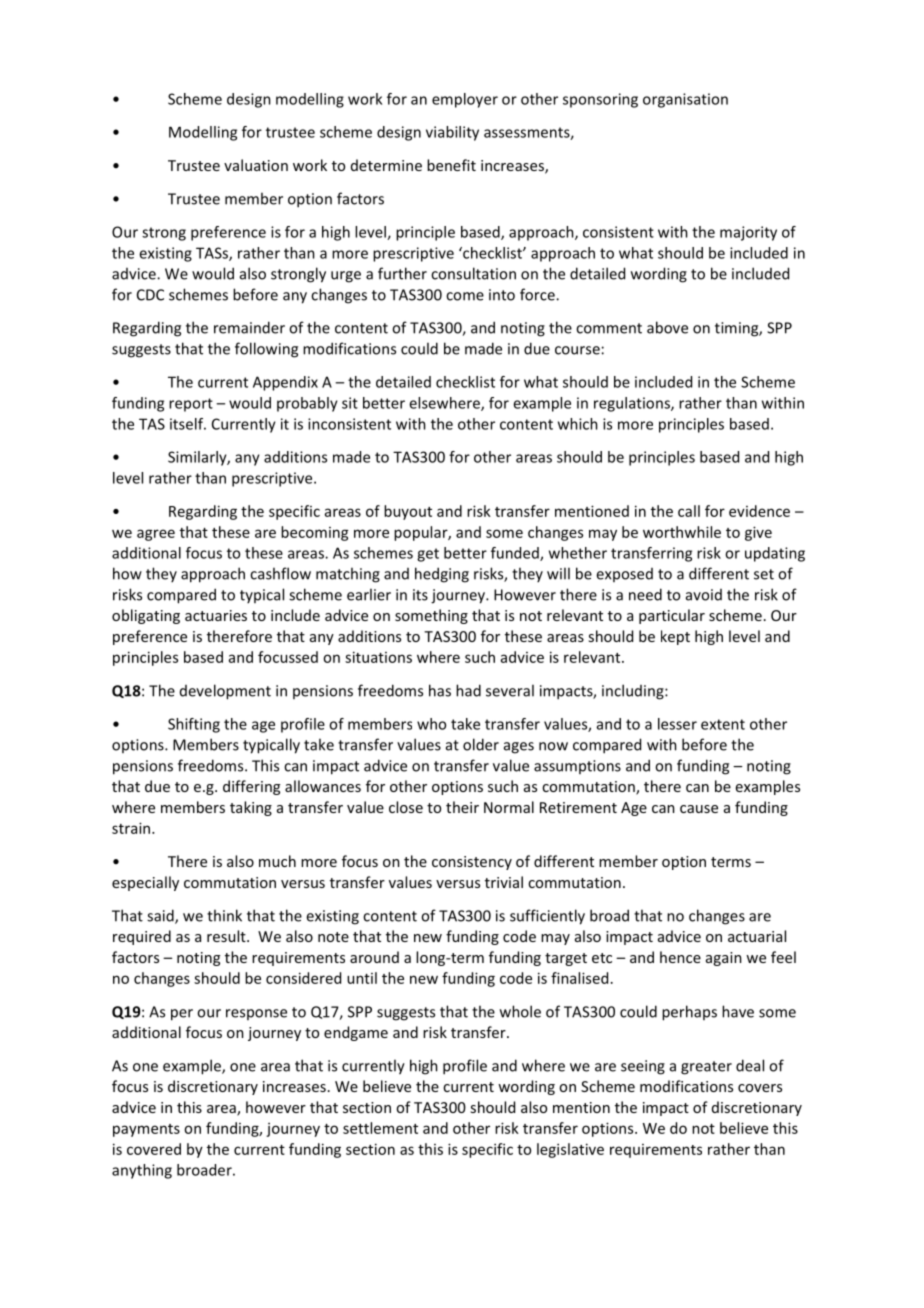  What do you see at coordinates (685, 100) in the document?
I see `organisation` at bounding box center [685, 100].
